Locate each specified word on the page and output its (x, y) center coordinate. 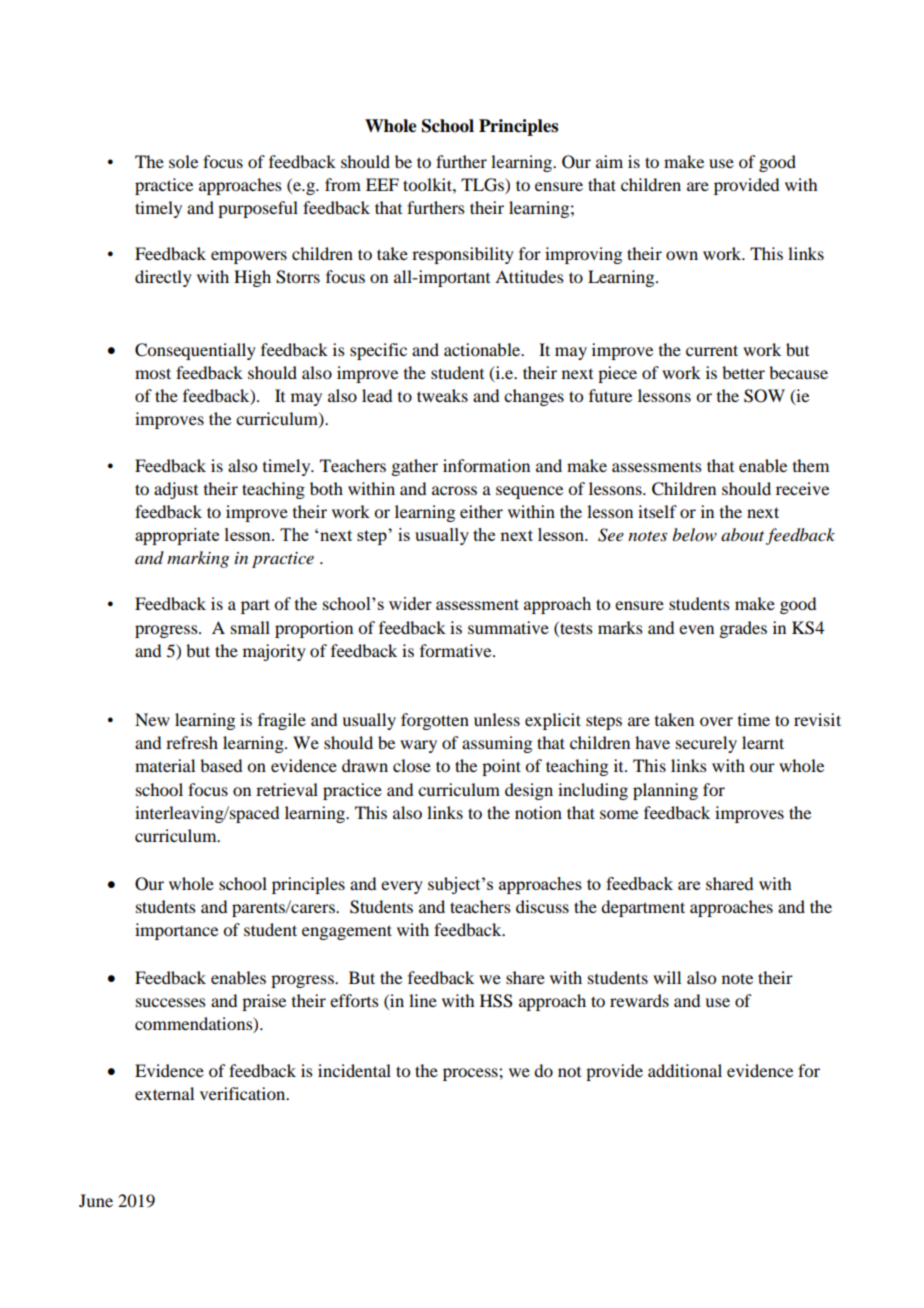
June (96, 1200)
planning (665, 791)
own (682, 255)
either (481, 511)
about (742, 534)
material (165, 765)
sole (183, 161)
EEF (382, 184)
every (402, 887)
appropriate (177, 536)
